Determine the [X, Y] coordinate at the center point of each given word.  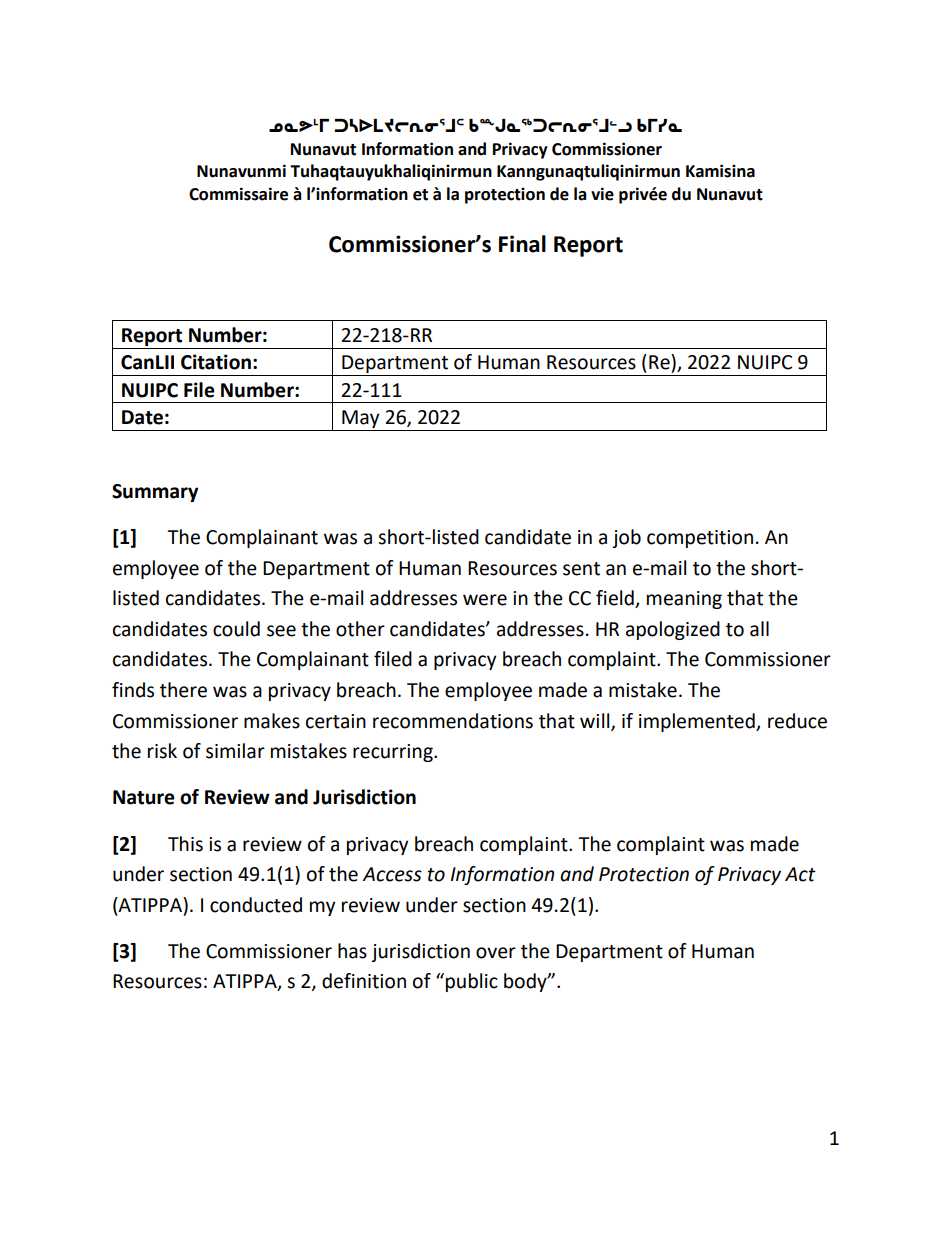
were [485, 600]
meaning [684, 600]
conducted [256, 905]
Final [522, 244]
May [361, 419]
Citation [216, 362]
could [236, 629]
